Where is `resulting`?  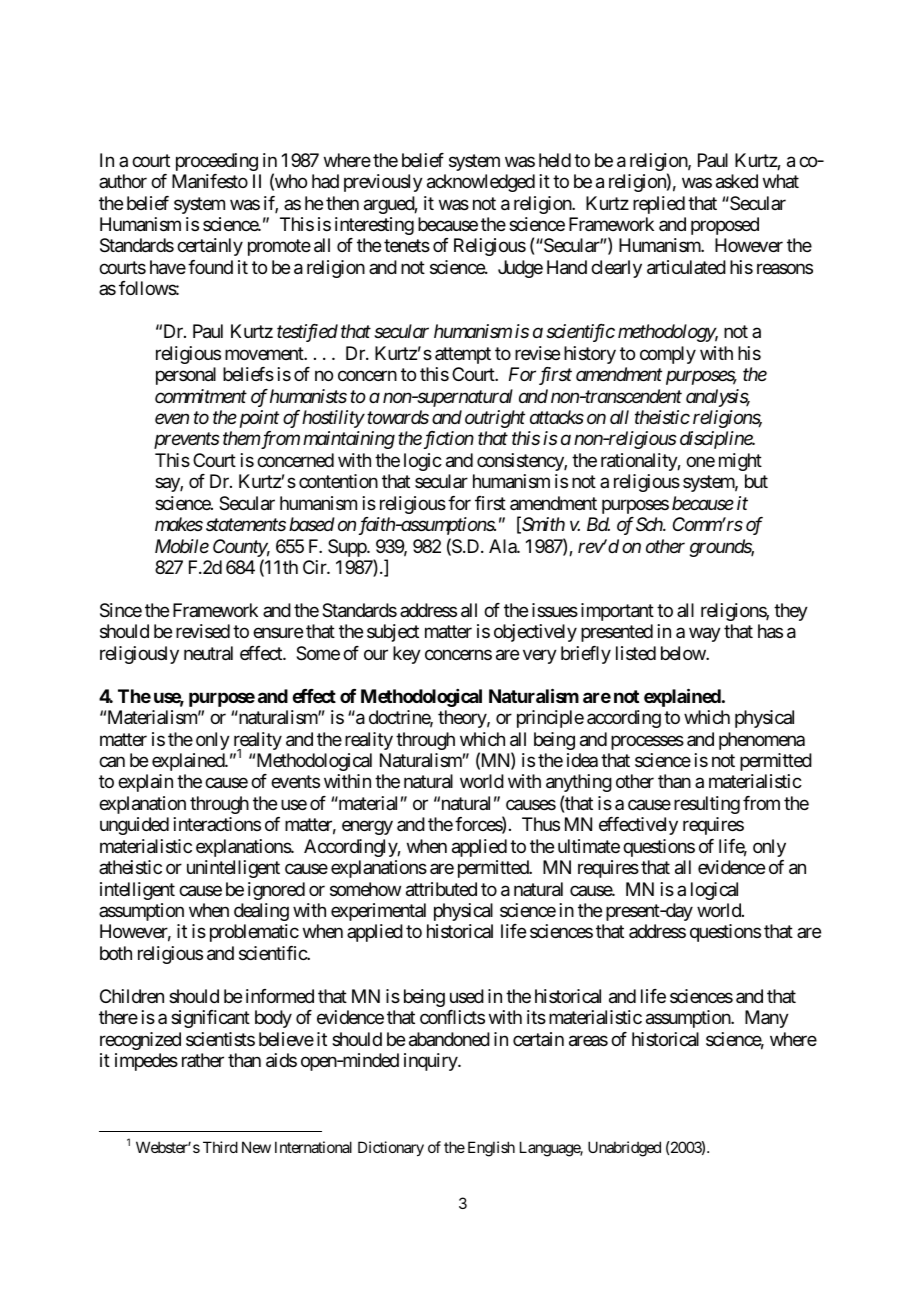 resulting is located at coordinates (707, 805).
